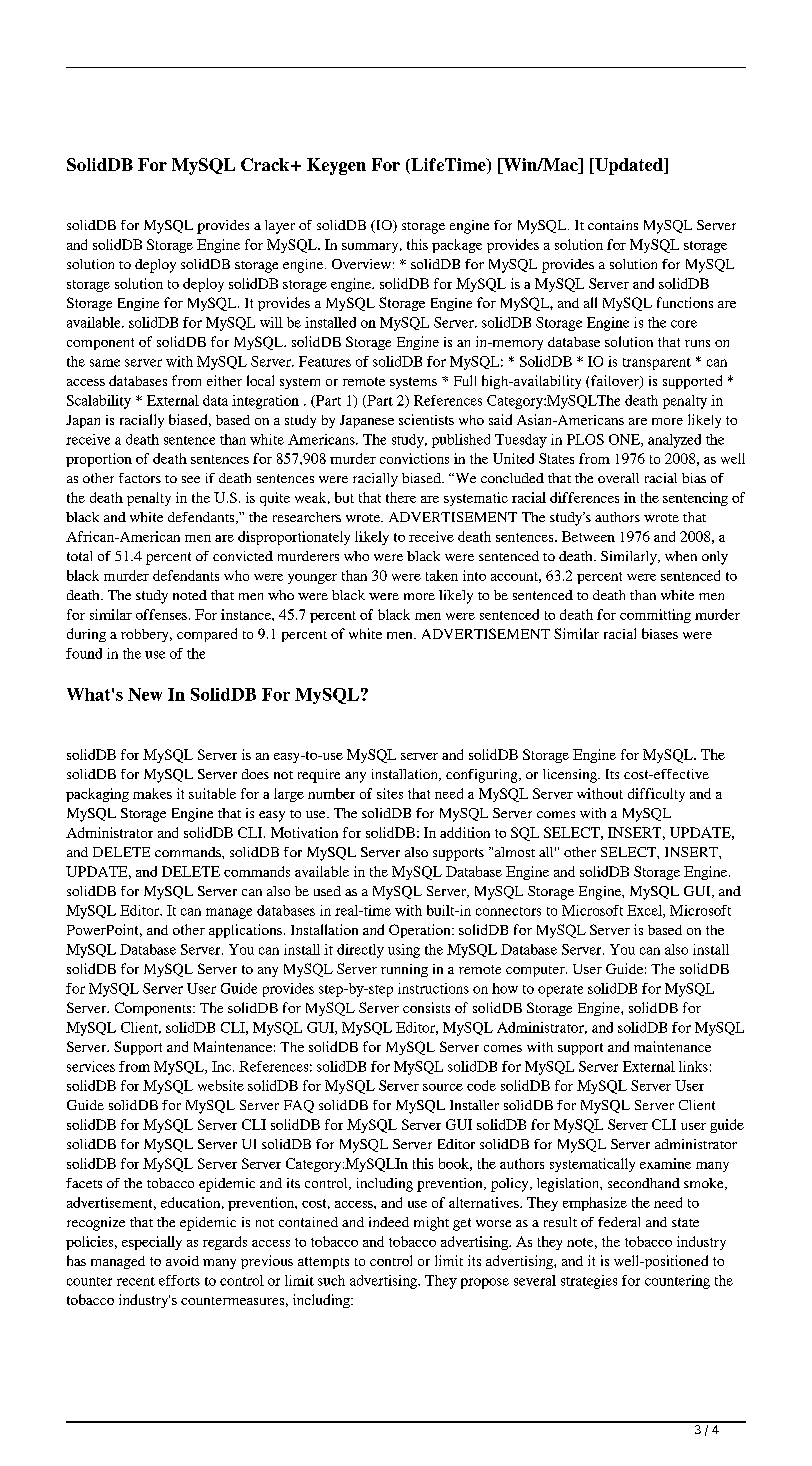 This image has height=1466, width=812. Describe the element at coordinates (163, 614) in the image. I see `offenses` at that location.
